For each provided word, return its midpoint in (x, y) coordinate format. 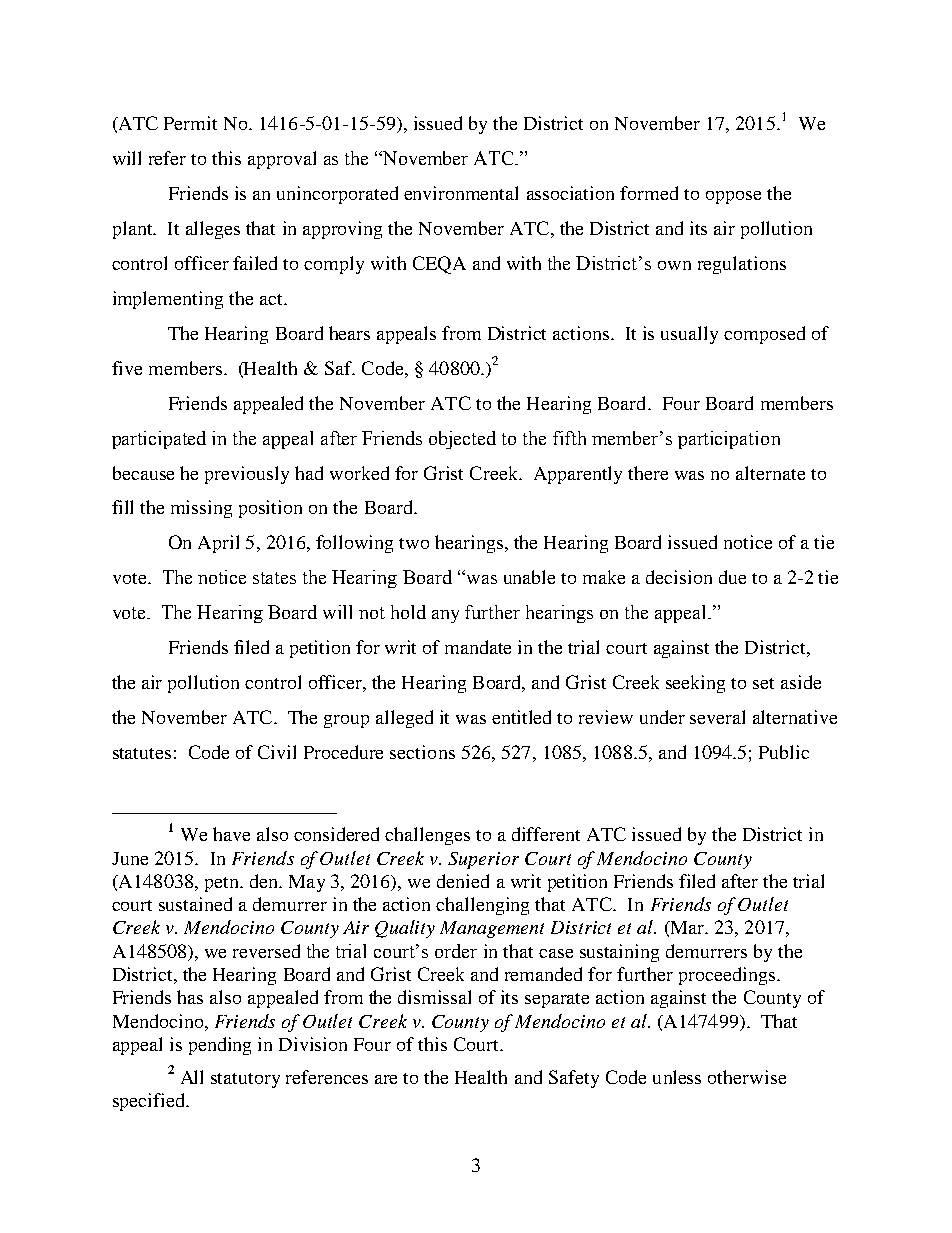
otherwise (747, 1077)
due (732, 577)
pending (220, 1046)
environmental (461, 193)
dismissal (434, 997)
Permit (190, 123)
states (274, 578)
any (445, 616)
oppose (733, 197)
